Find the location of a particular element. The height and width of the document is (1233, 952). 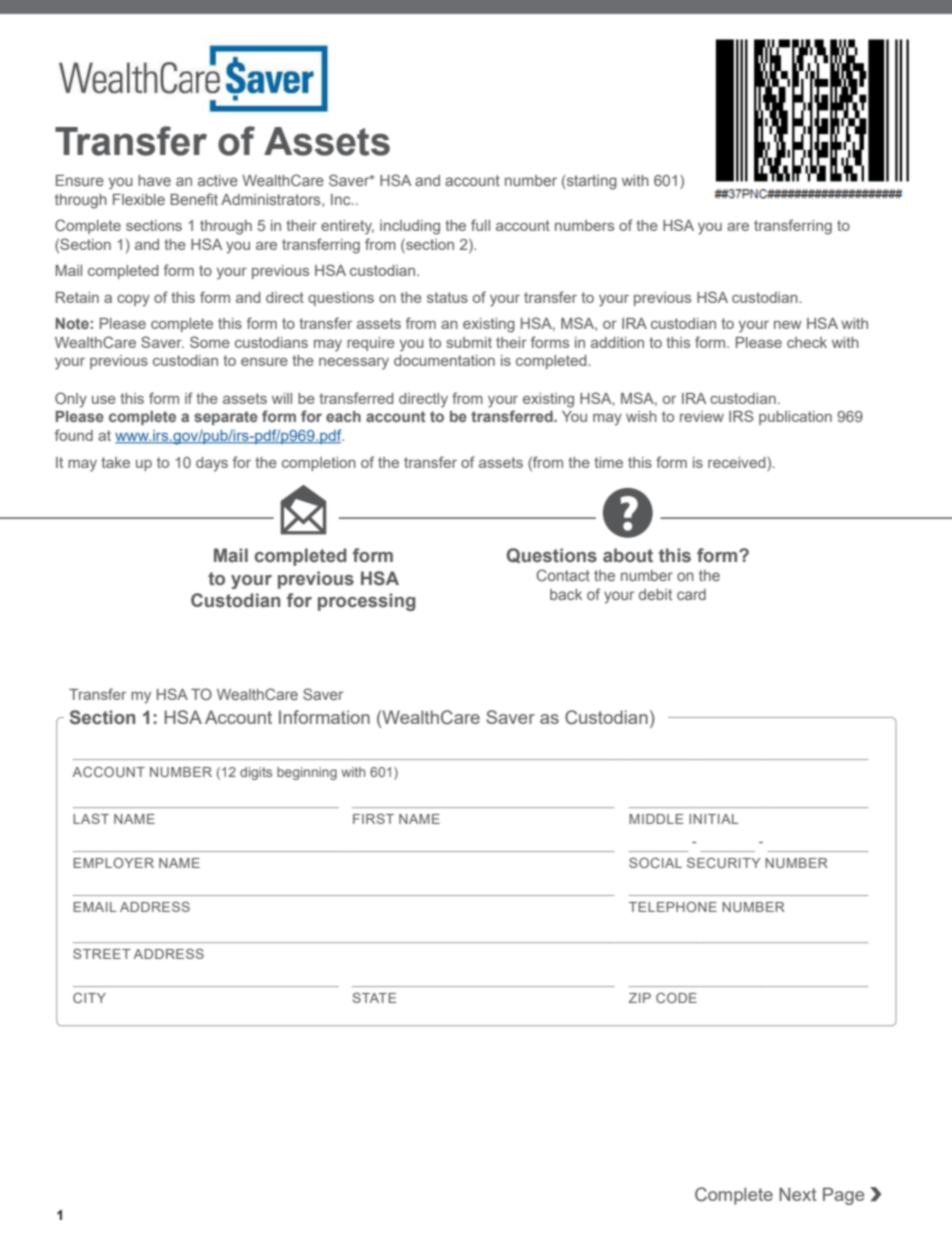

Next is located at coordinates (798, 1194).
